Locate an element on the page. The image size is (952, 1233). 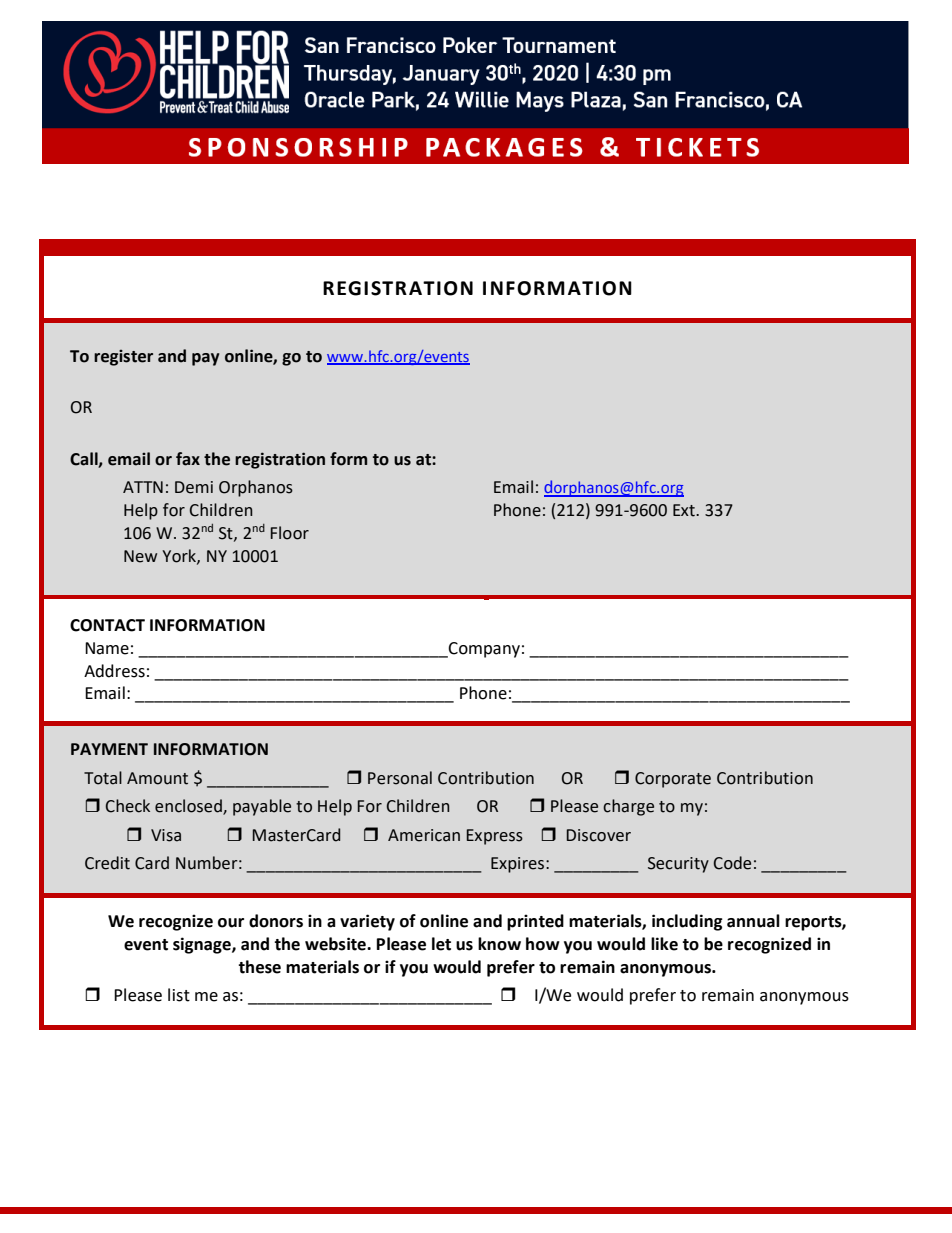
let is located at coordinates (441, 944).
